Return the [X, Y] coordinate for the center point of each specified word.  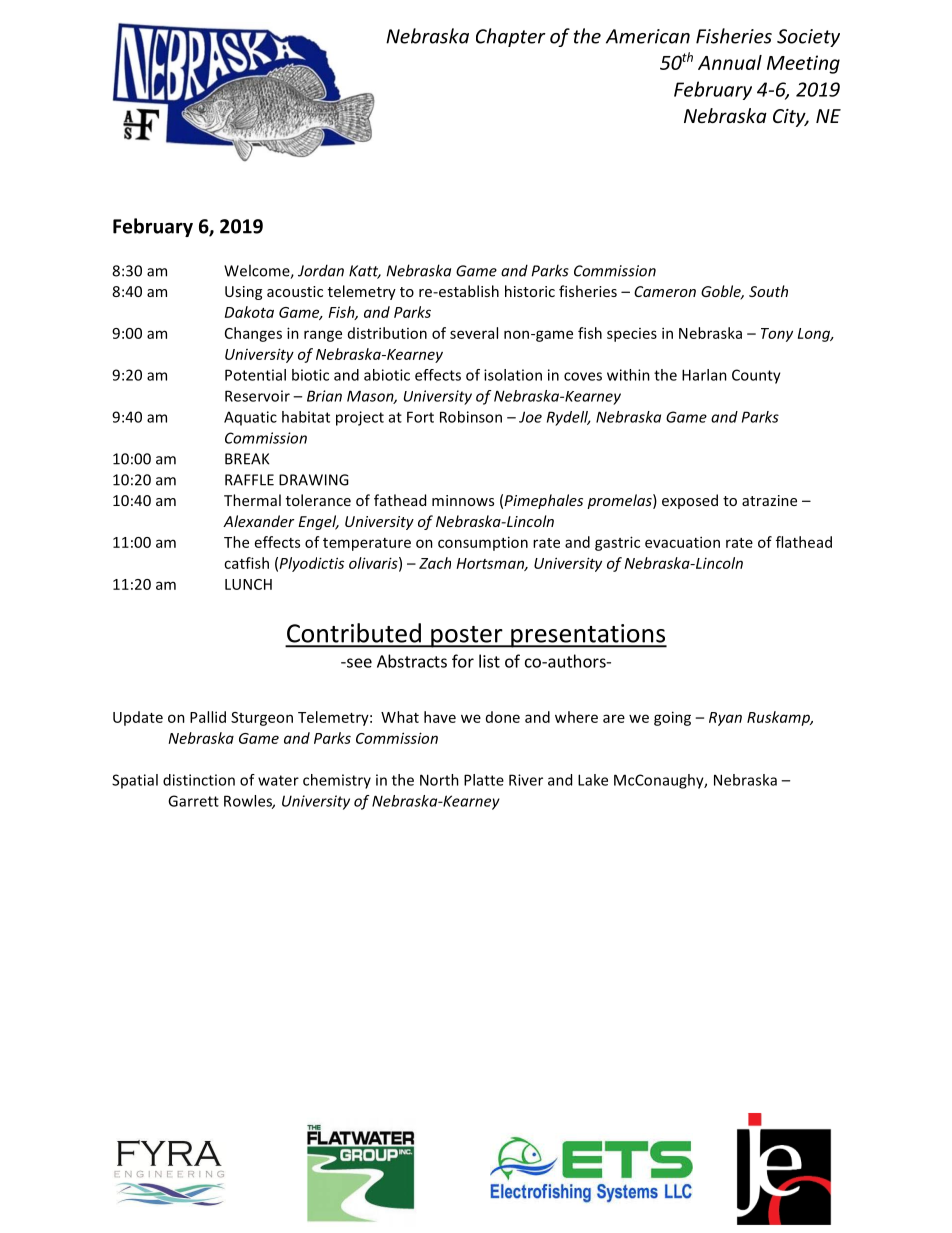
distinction [199, 780]
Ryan [725, 719]
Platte [484, 780]
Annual [730, 62]
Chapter [511, 37]
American [648, 36]
